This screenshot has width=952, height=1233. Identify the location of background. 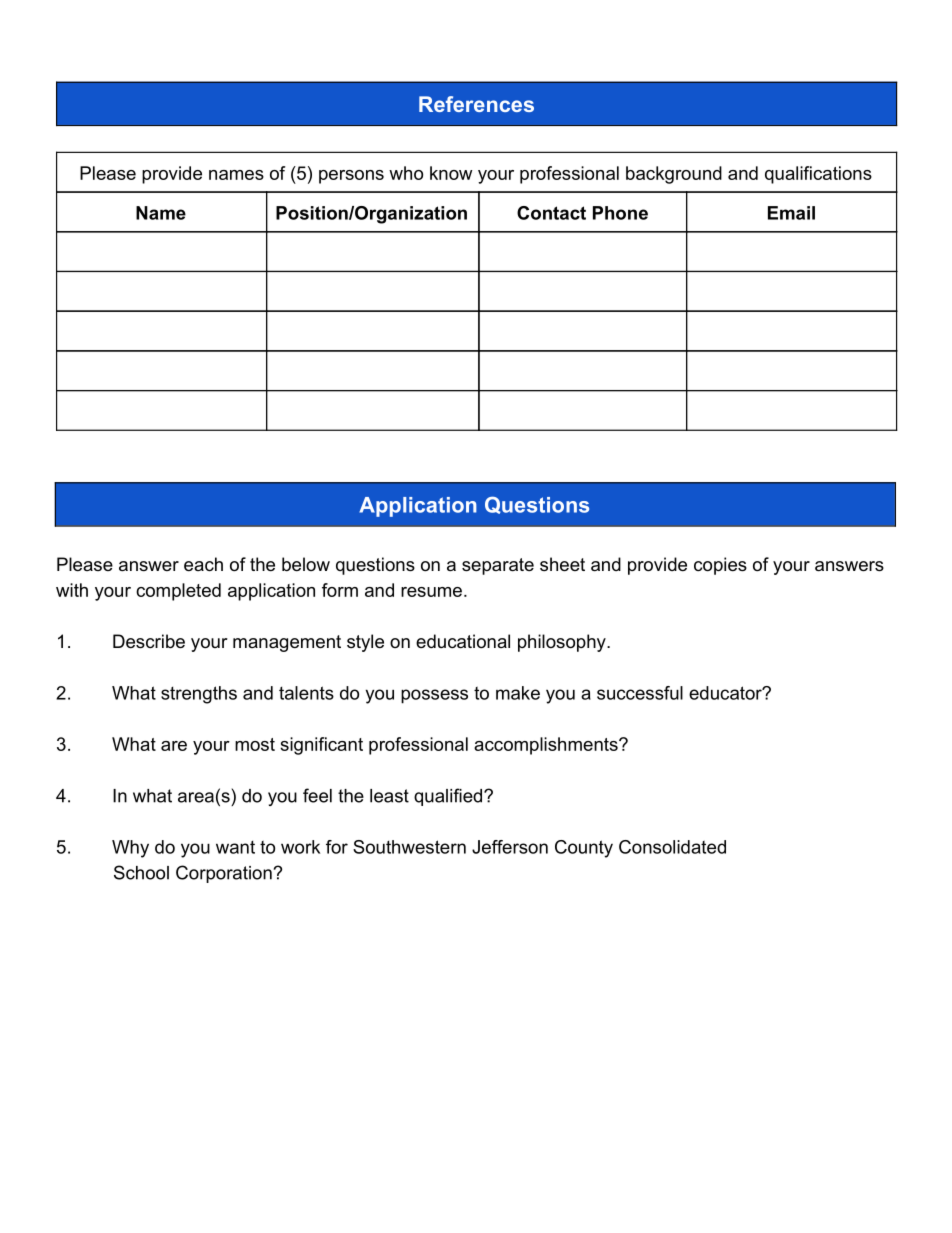
(674, 175).
